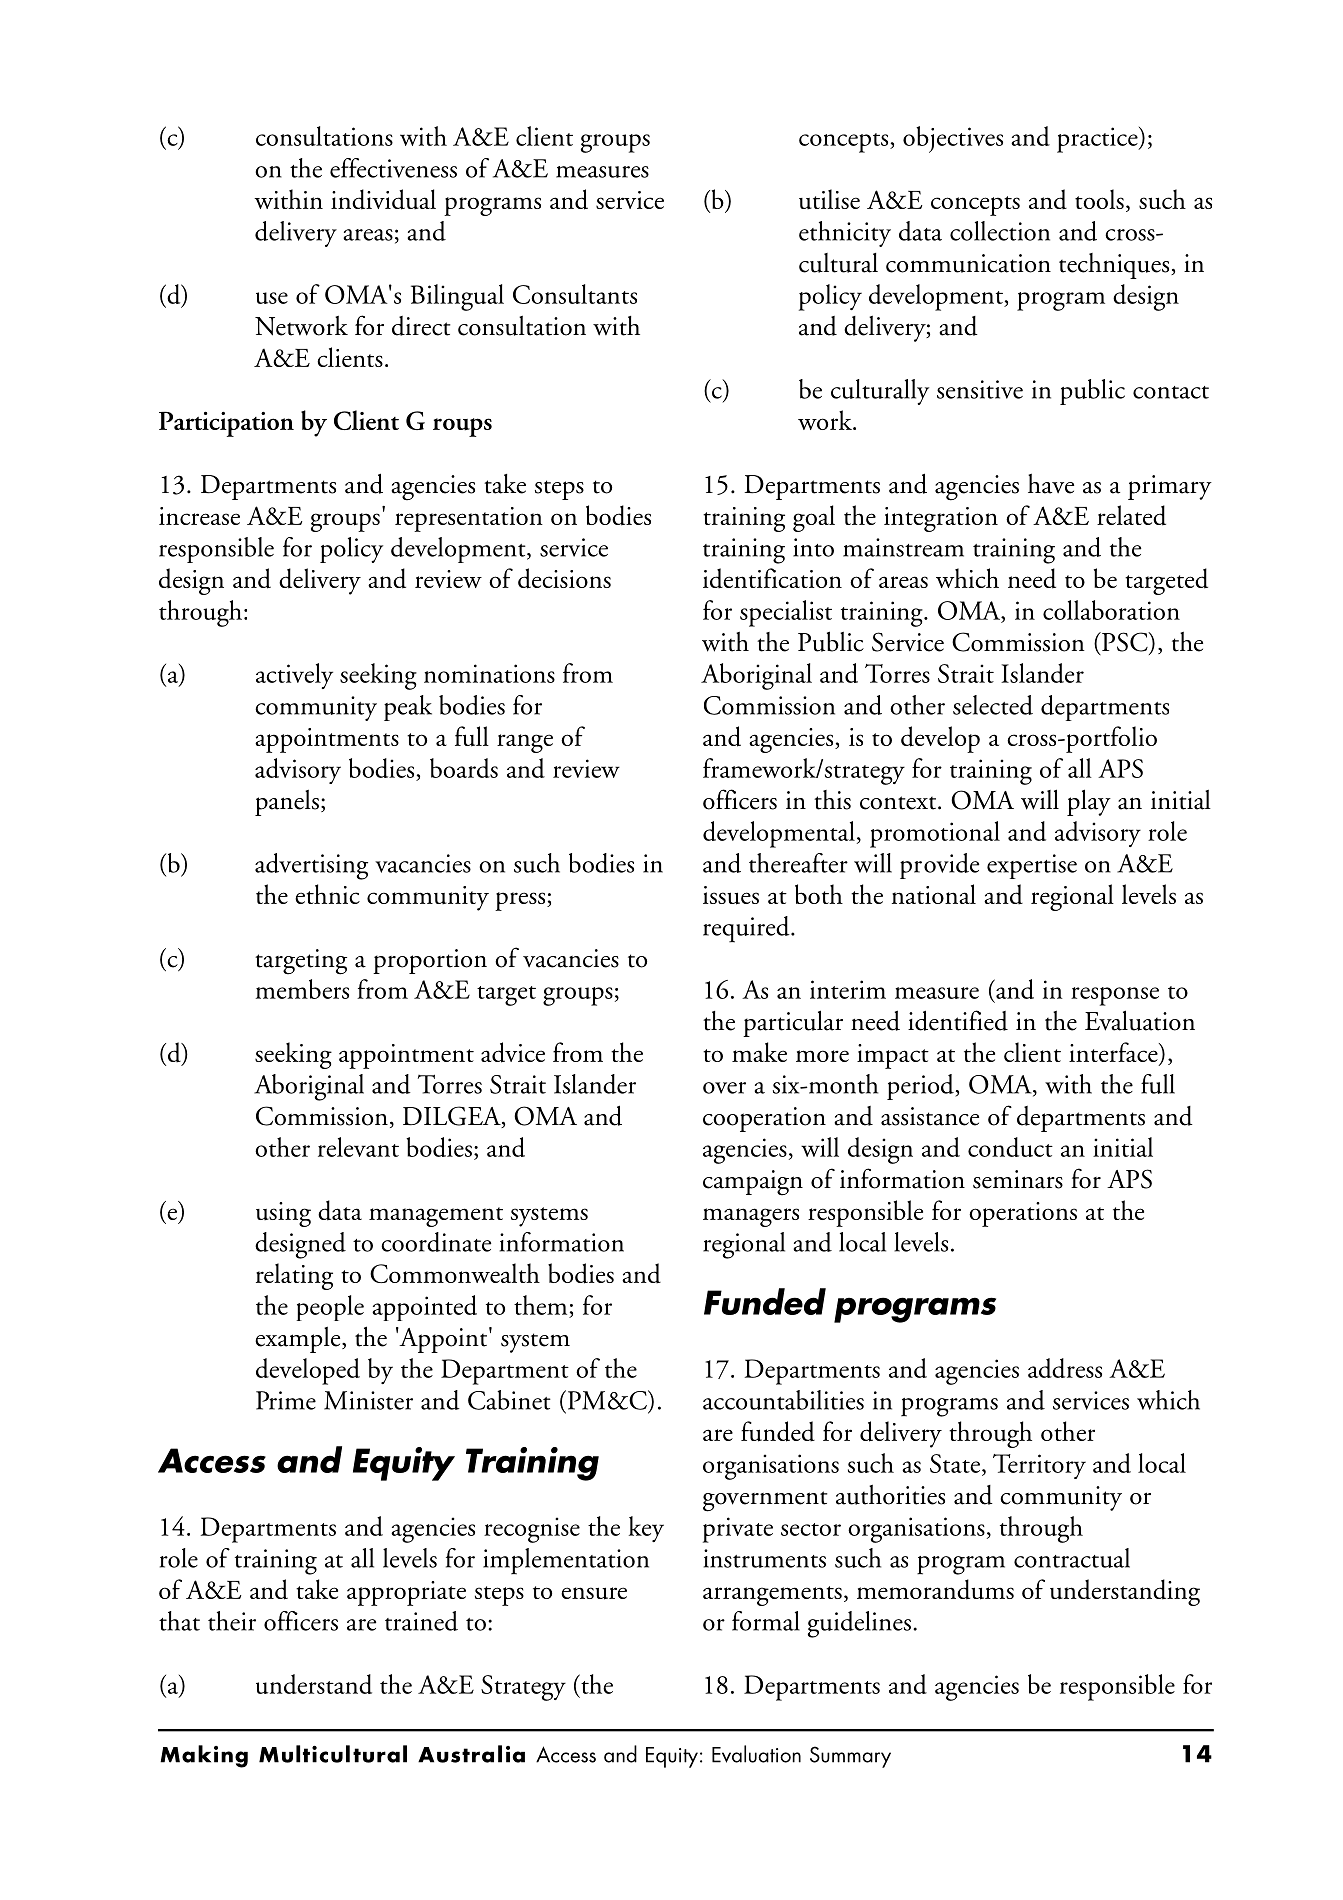  I want to click on tools, so click(1099, 199).
